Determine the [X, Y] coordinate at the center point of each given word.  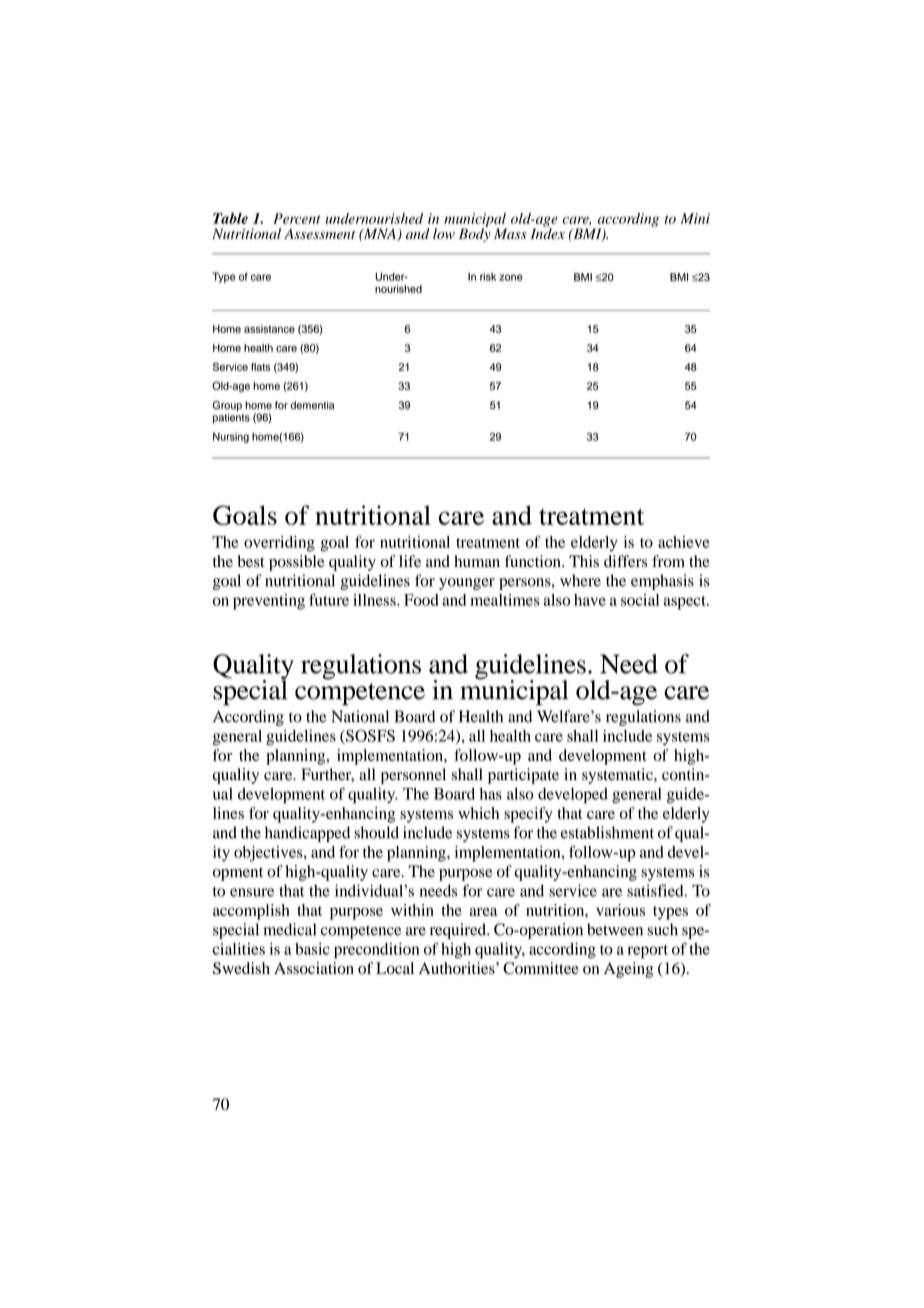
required [459, 931]
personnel [413, 776]
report [648, 952]
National [360, 716]
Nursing [231, 437]
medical [290, 929]
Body [475, 234]
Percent [297, 218]
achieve [684, 542]
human [477, 561]
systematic [618, 776]
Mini [695, 218]
